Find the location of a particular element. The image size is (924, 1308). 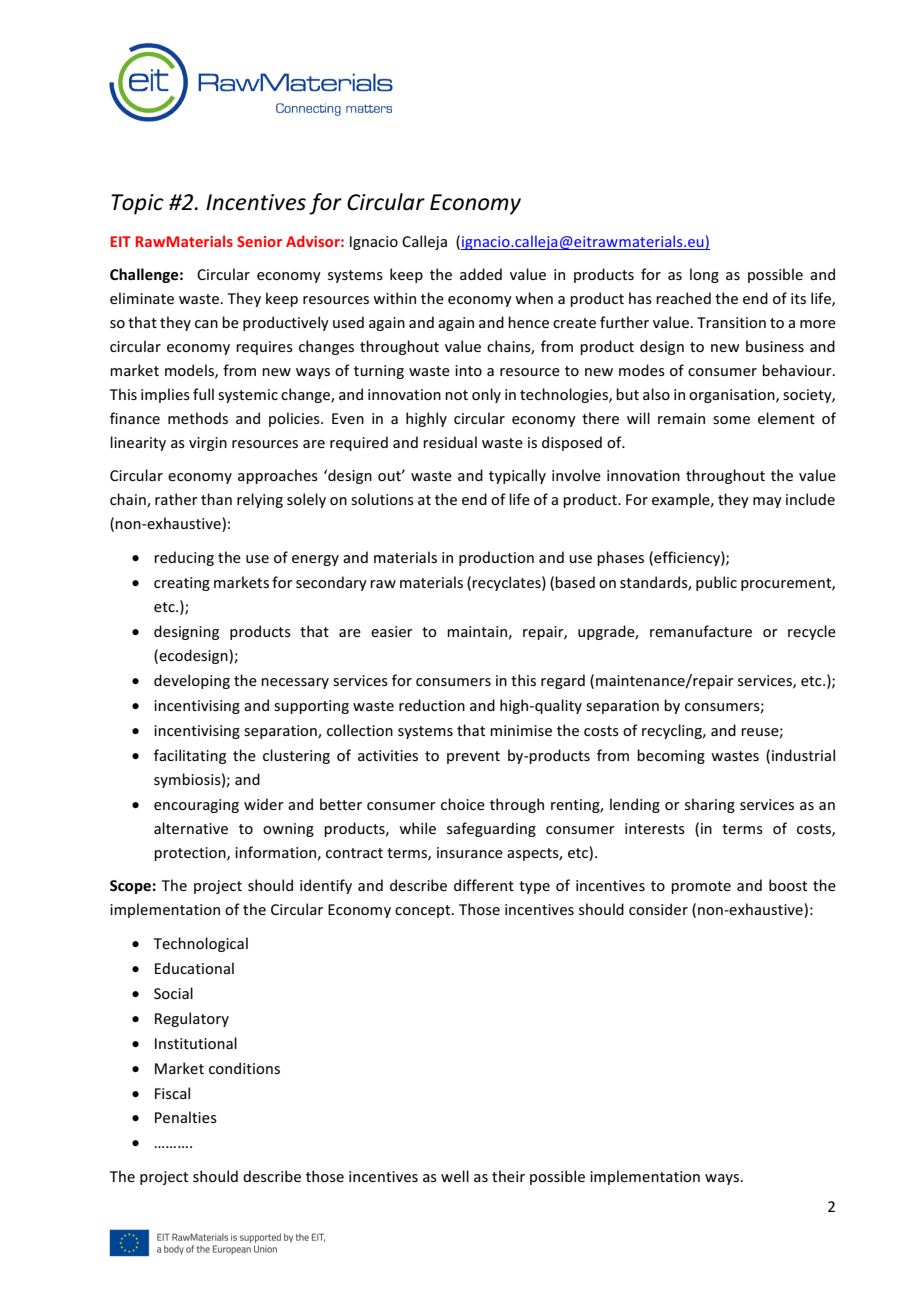

sharing is located at coordinates (710, 805).
